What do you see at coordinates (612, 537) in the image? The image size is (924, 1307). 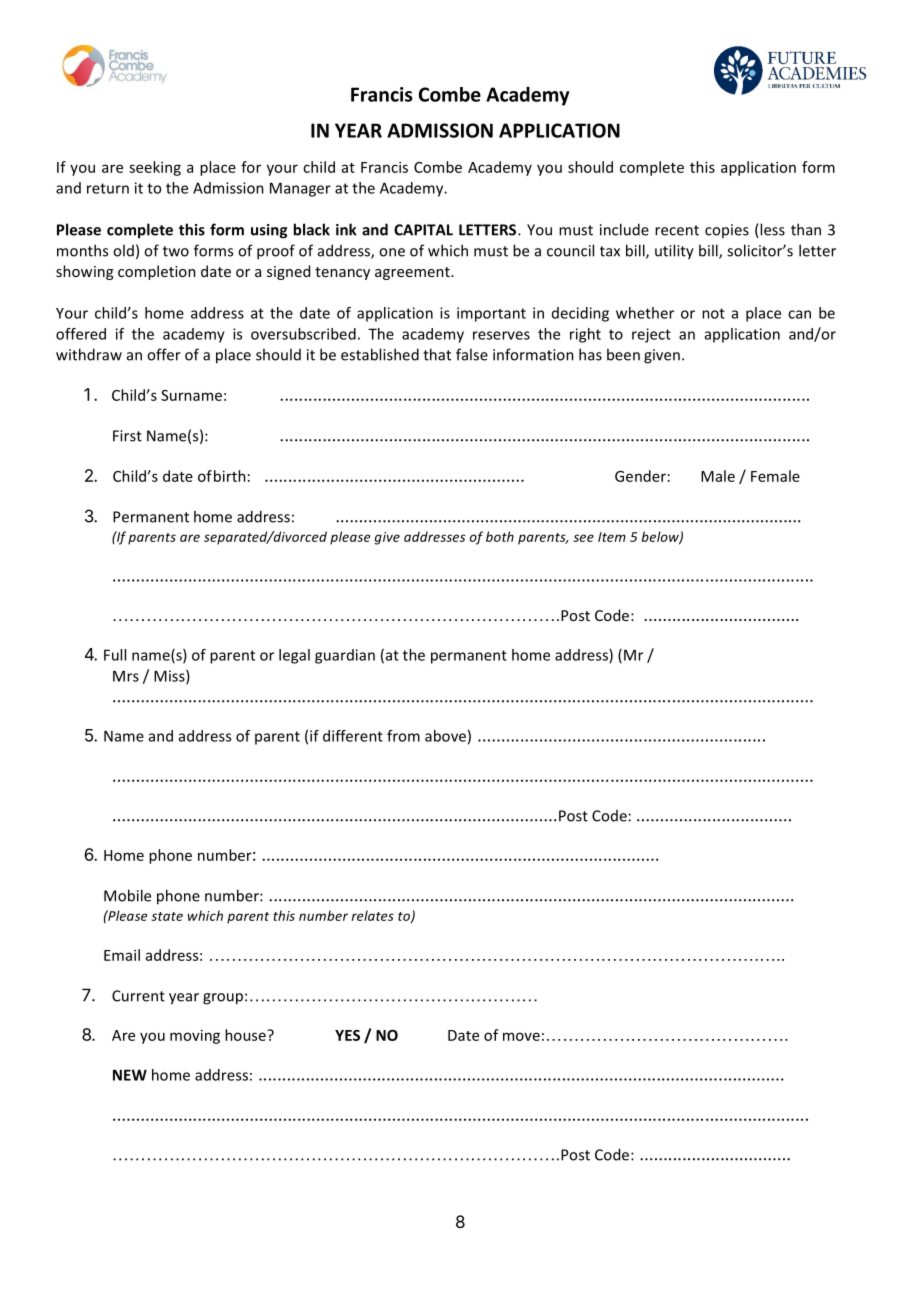 I see `Item` at bounding box center [612, 537].
